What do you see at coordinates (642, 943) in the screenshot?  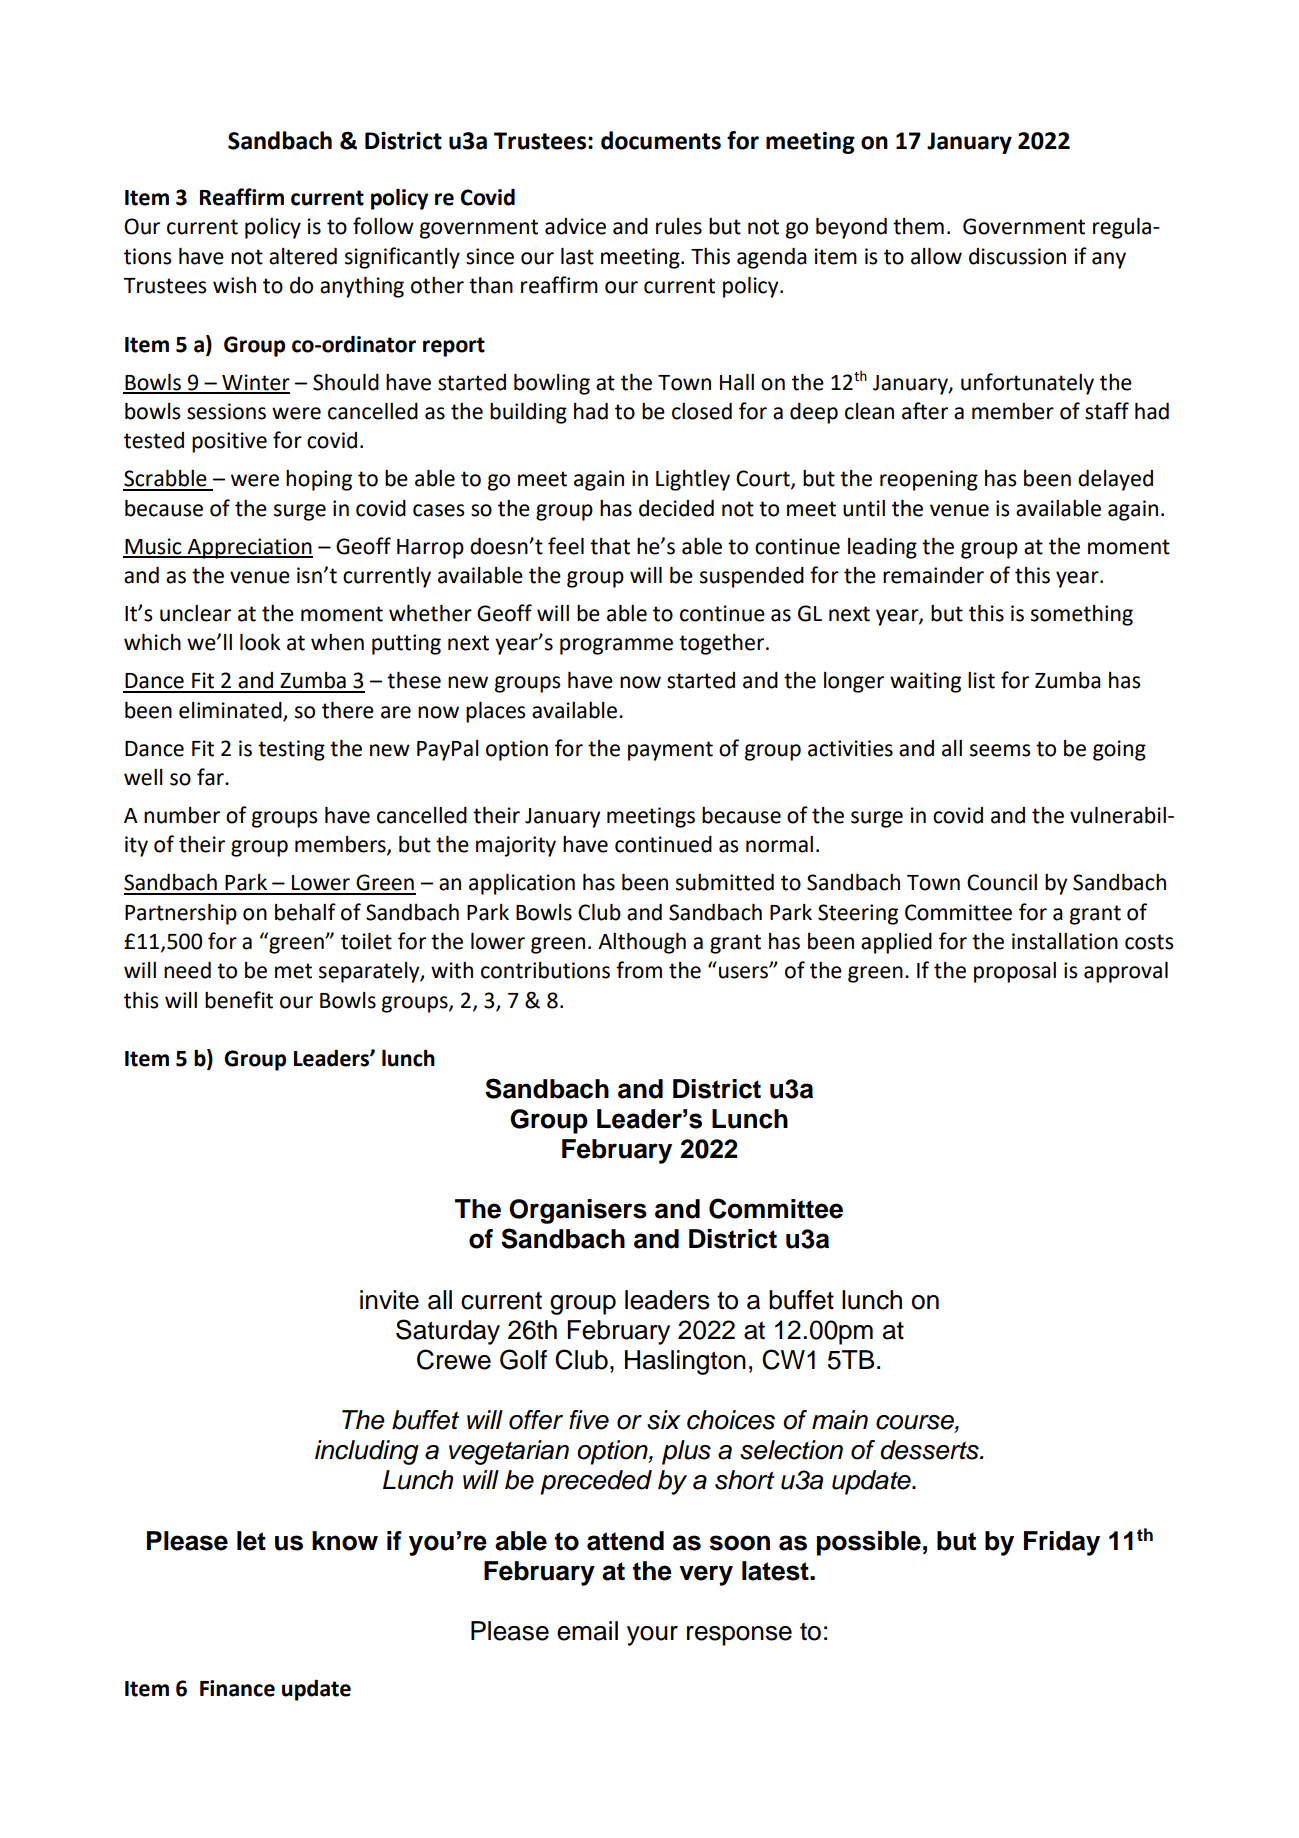 I see `Although` at bounding box center [642, 943].
